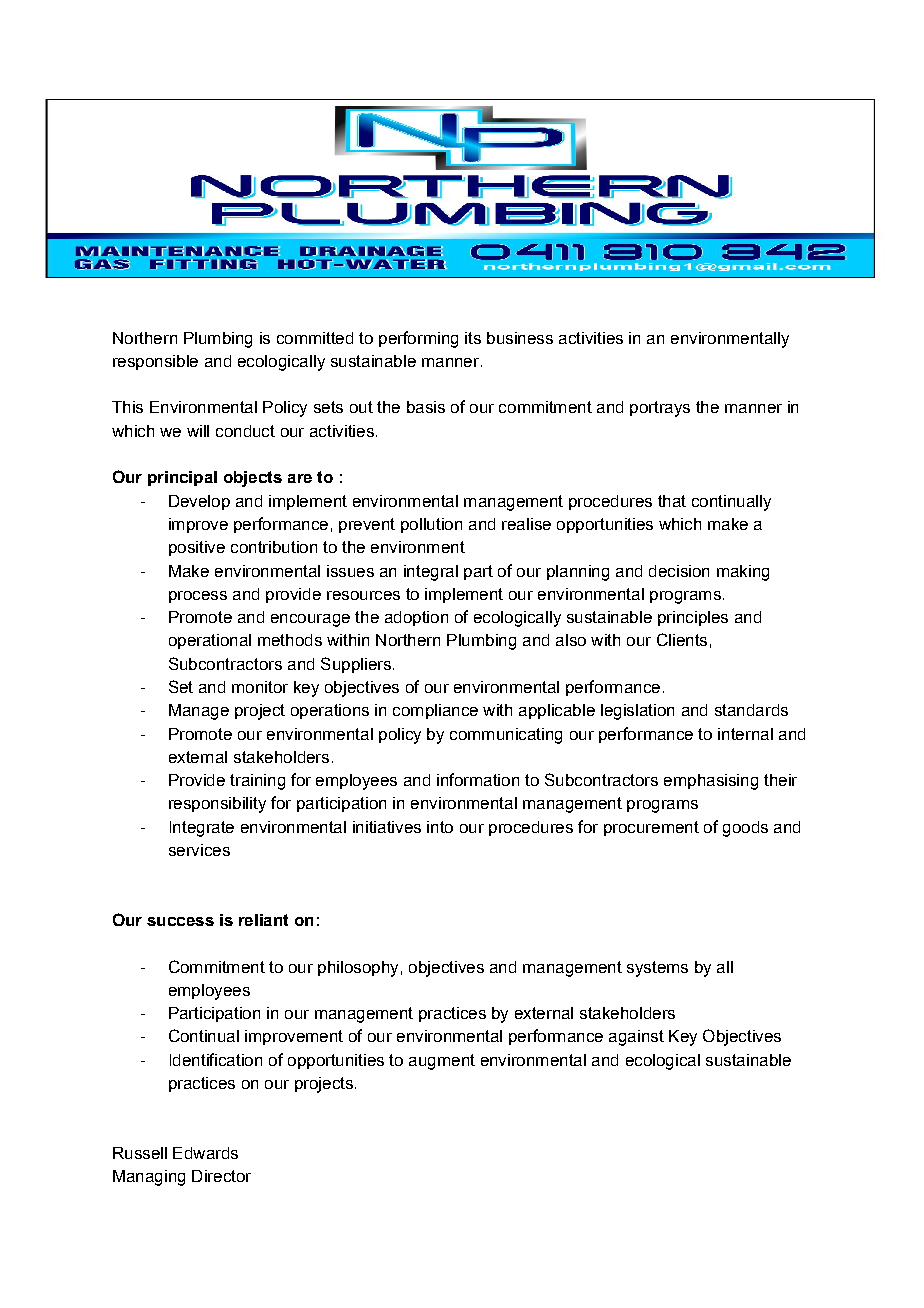 The height and width of the document is (1308, 924). Describe the element at coordinates (745, 829) in the document. I see `goods` at that location.
